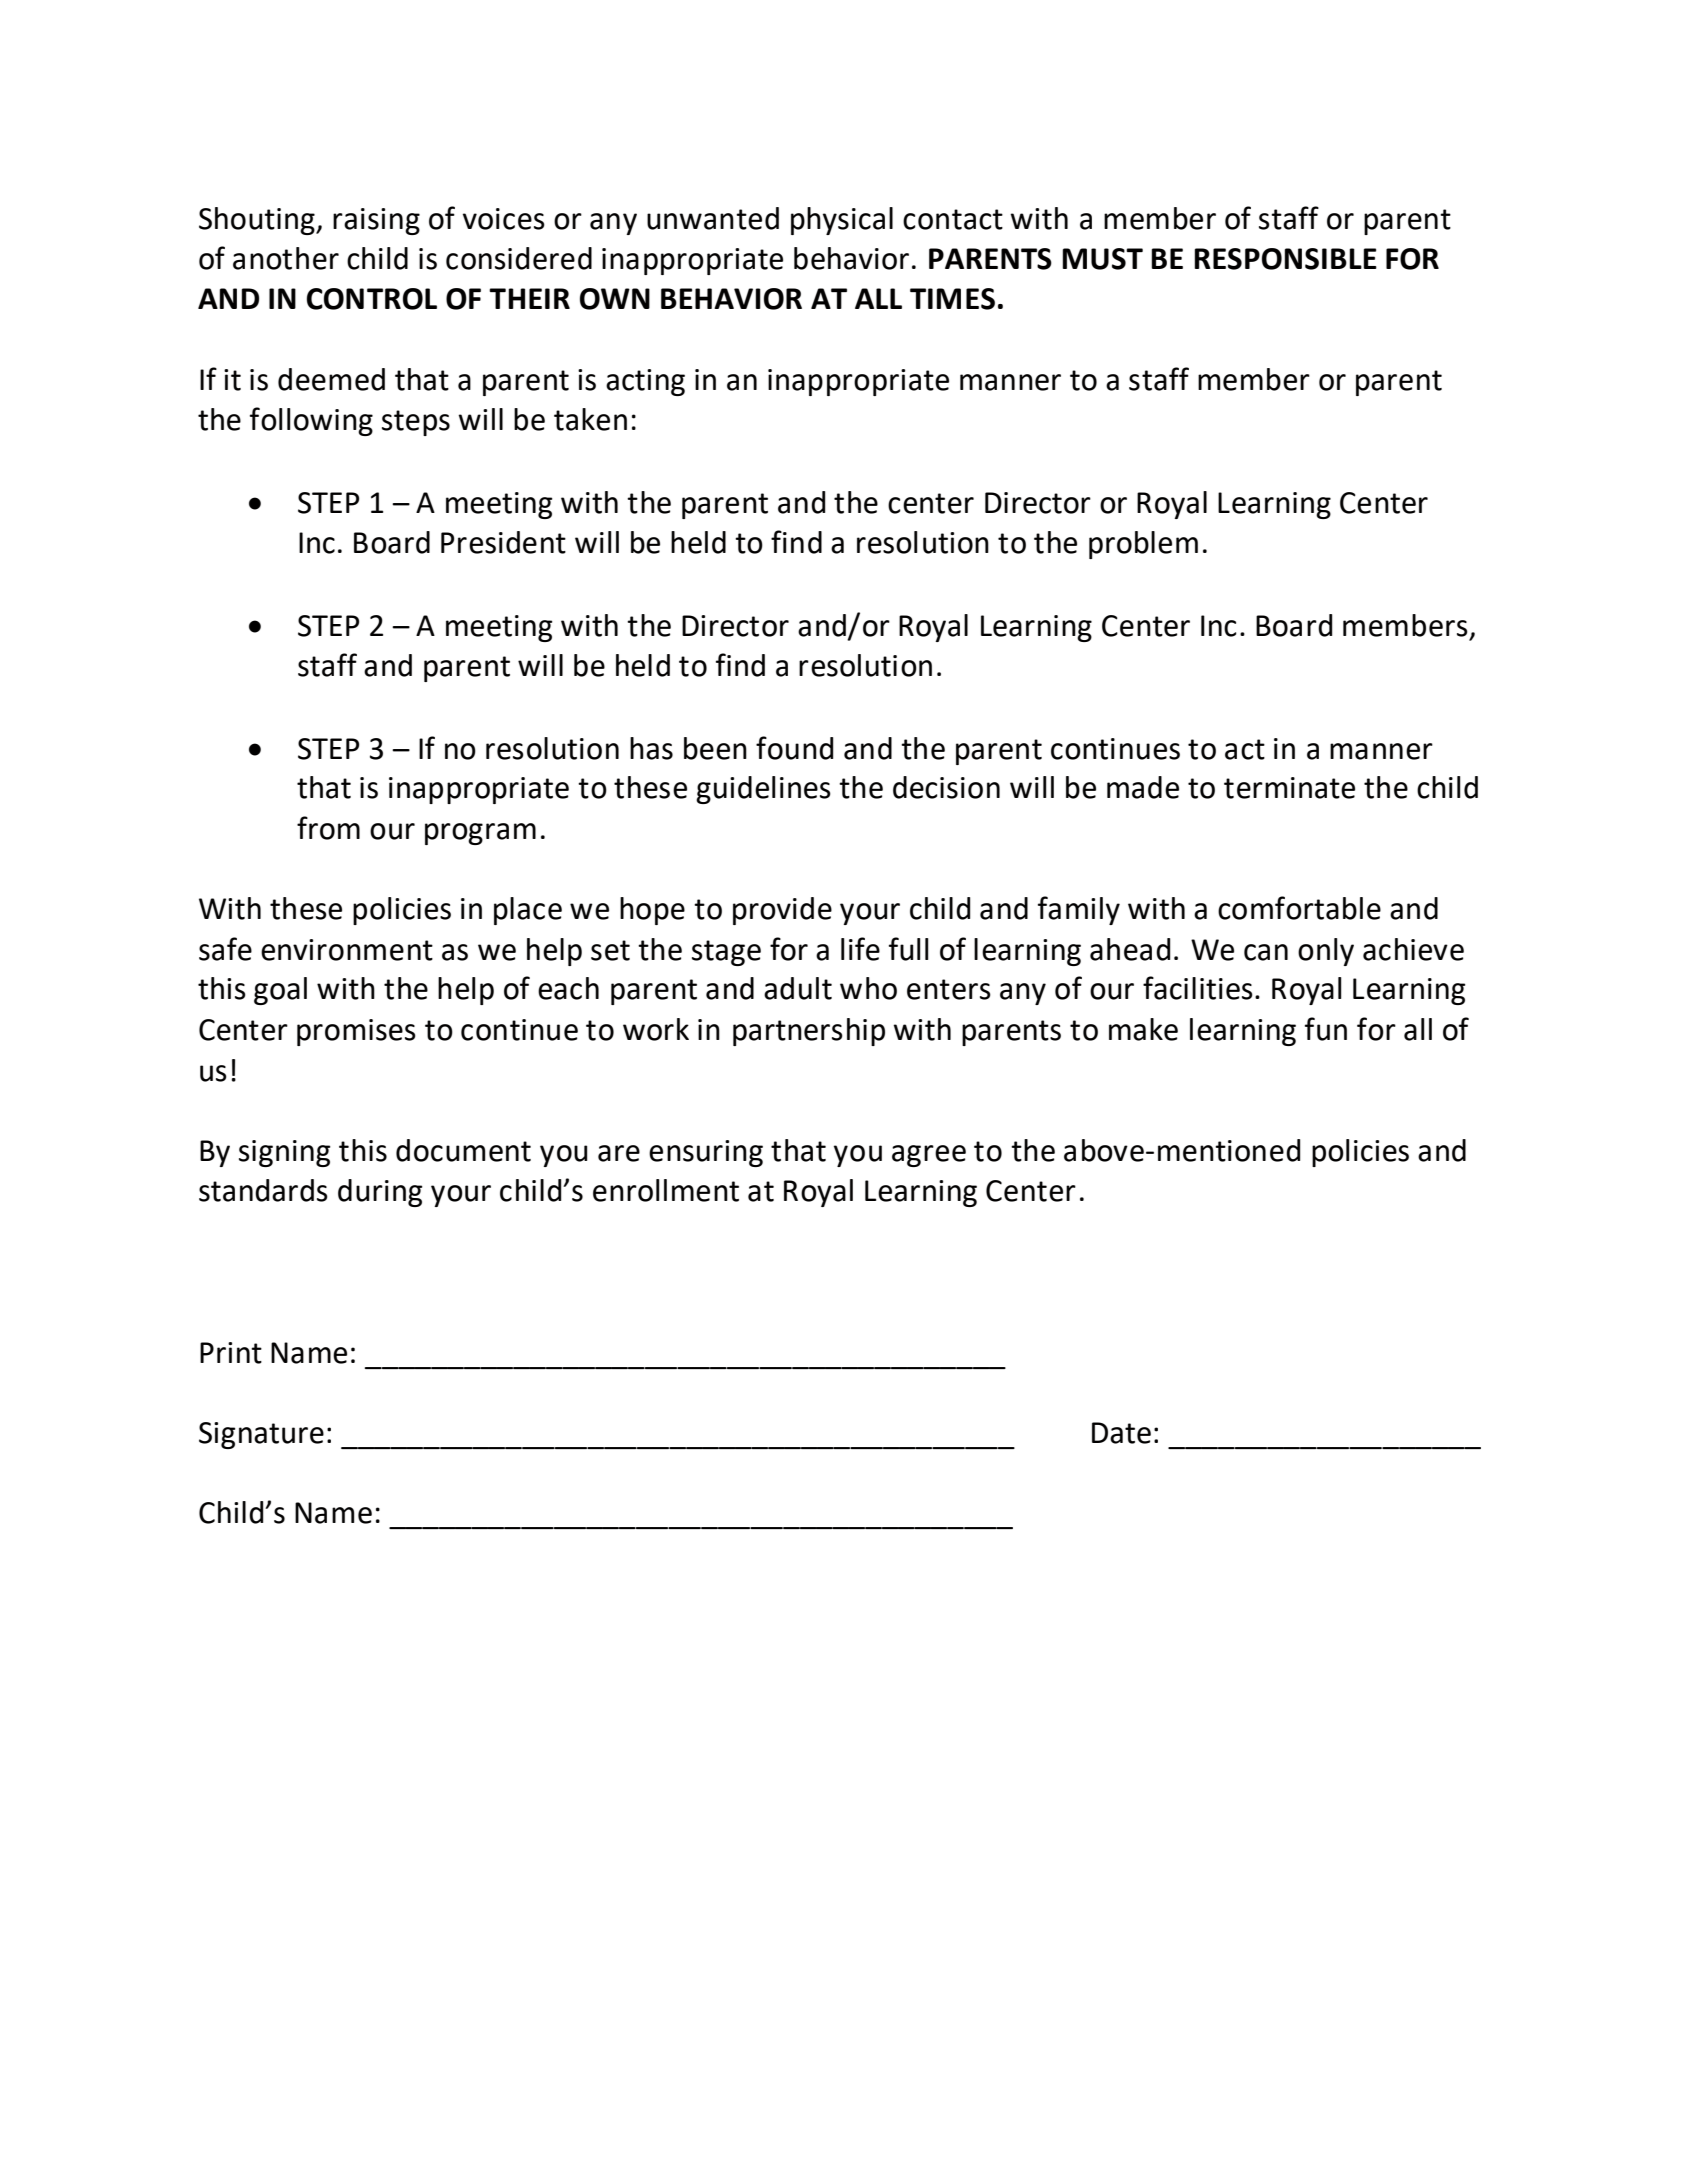 This screenshot has height=2178, width=1683. Describe the element at coordinates (376, 221) in the screenshot. I see `raising` at that location.
